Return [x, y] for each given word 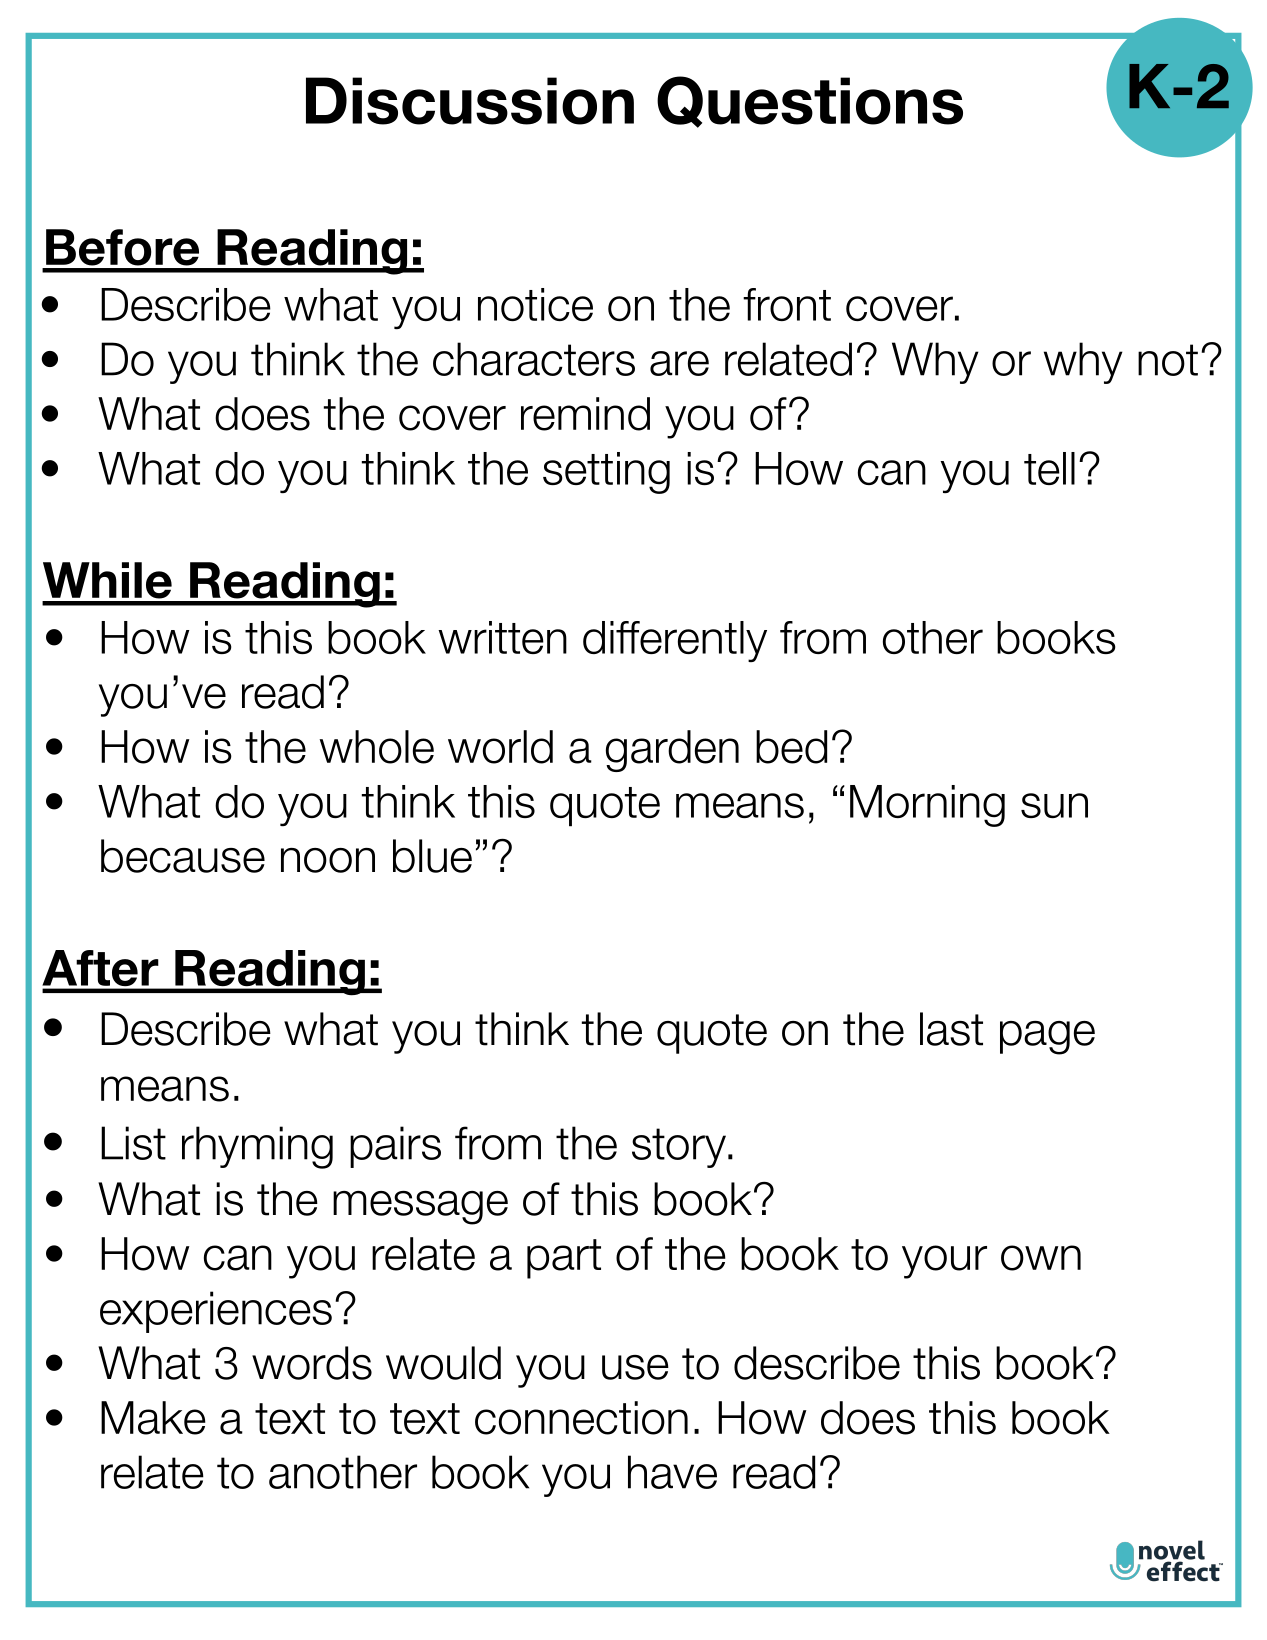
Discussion [470, 101]
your [944, 1262]
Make [153, 1418]
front [787, 304]
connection [581, 1418]
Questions [810, 102]
